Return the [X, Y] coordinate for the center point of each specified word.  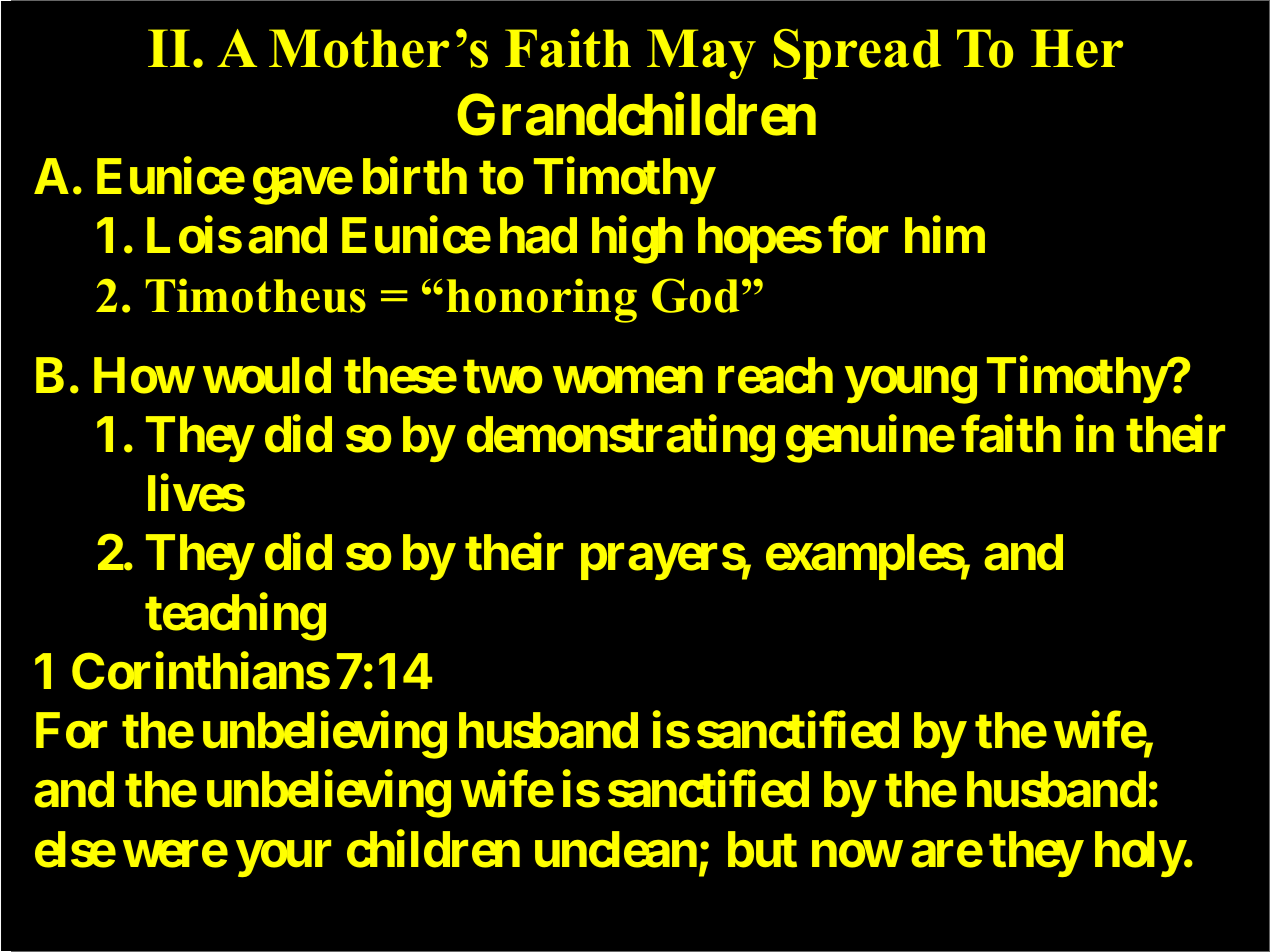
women [628, 380]
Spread [857, 54]
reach [775, 375]
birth [415, 176]
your [283, 859]
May [701, 54]
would [267, 375]
